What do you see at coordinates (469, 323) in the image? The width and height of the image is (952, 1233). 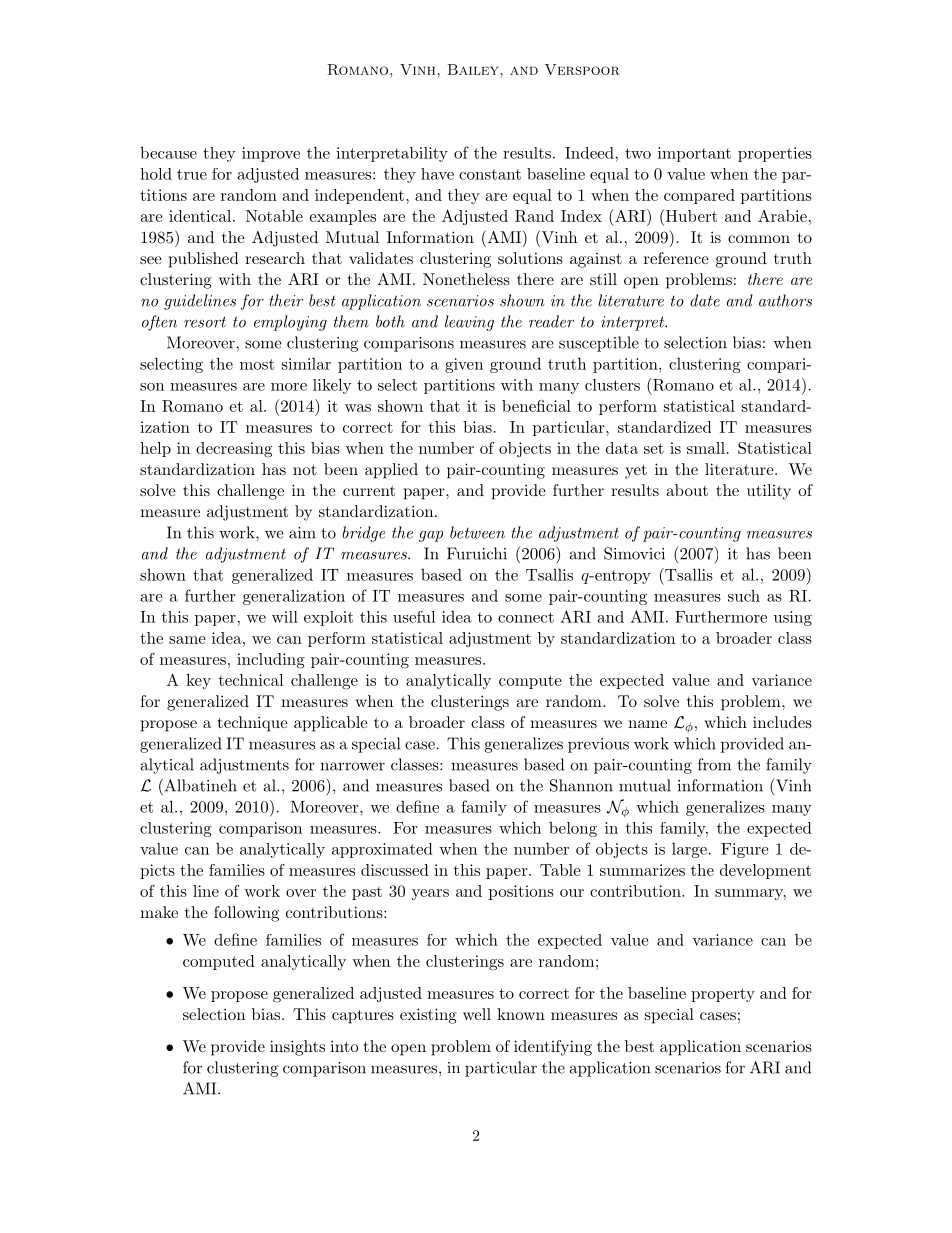 I see `leaving` at bounding box center [469, 323].
